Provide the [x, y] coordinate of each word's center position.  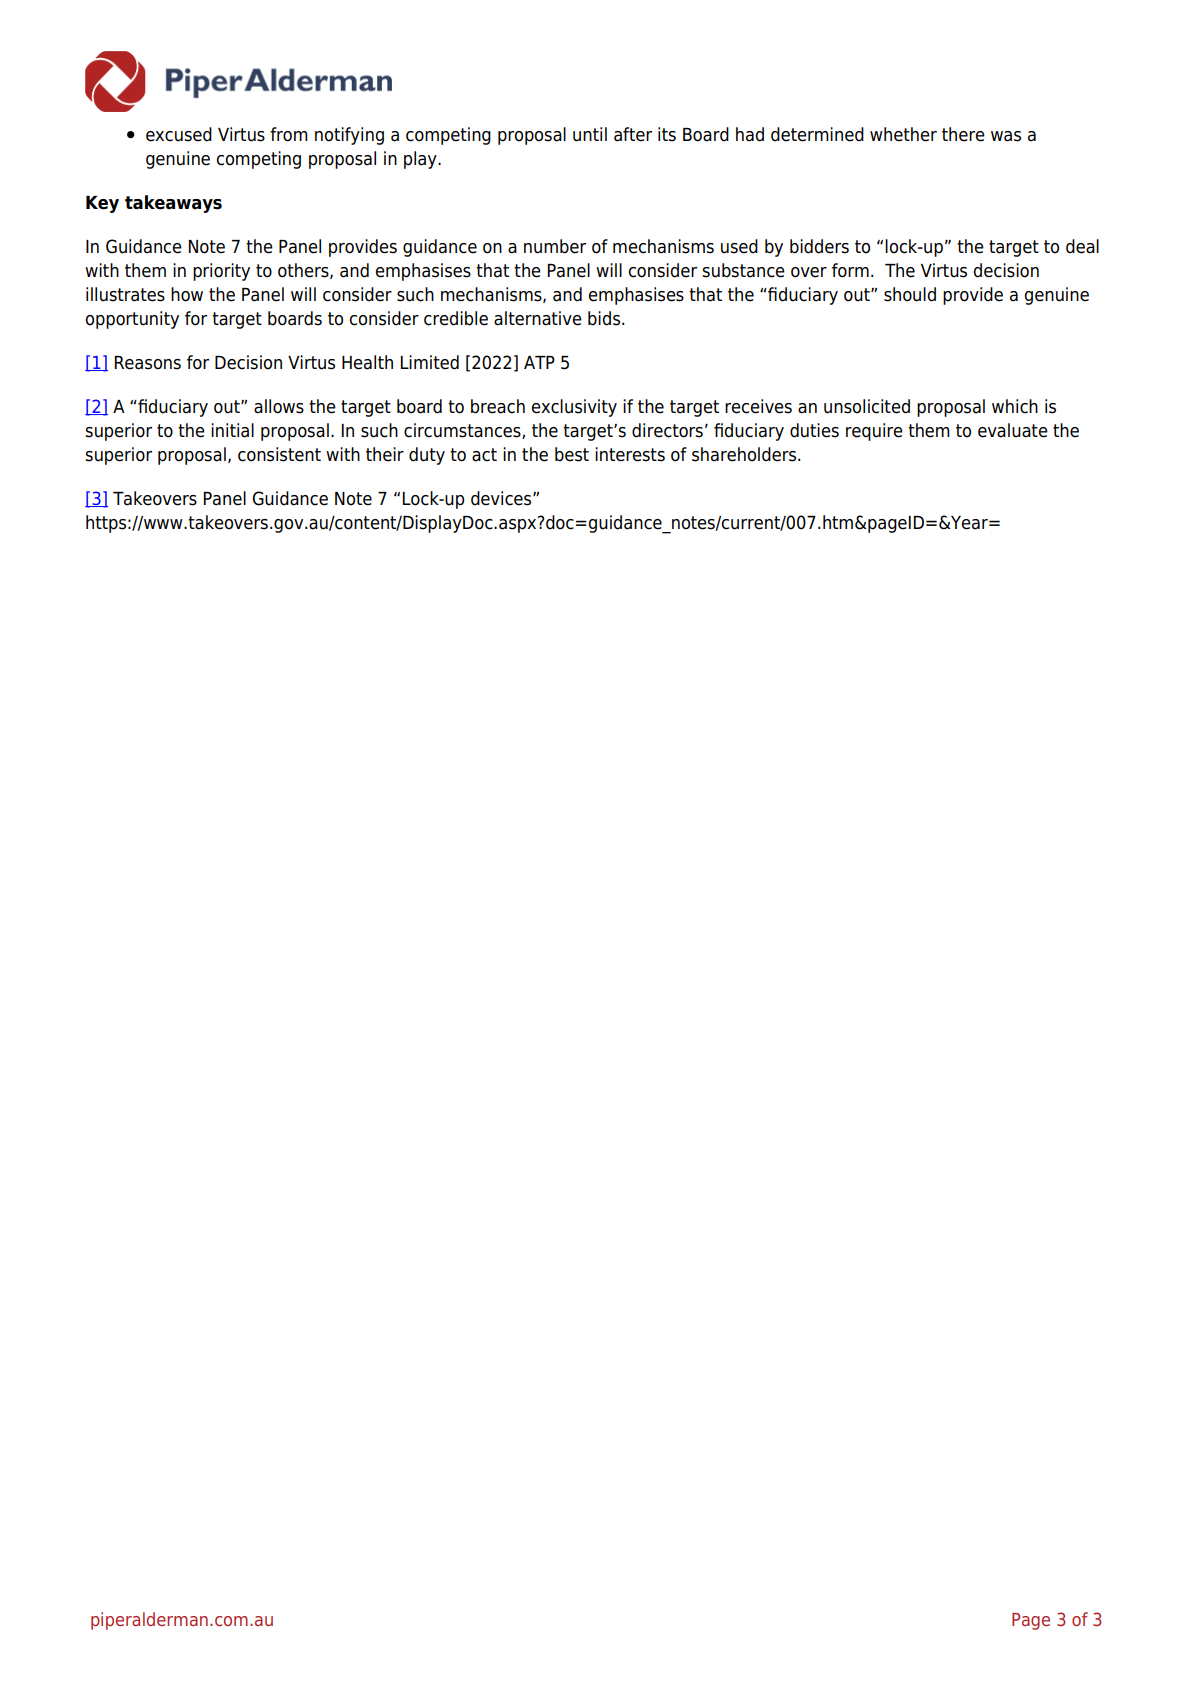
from [289, 134]
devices [502, 498]
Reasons [148, 363]
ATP [539, 362]
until [590, 134]
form [850, 270]
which [1015, 406]
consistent [279, 454]
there [963, 134]
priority [221, 272]
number [555, 246]
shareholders [745, 454]
